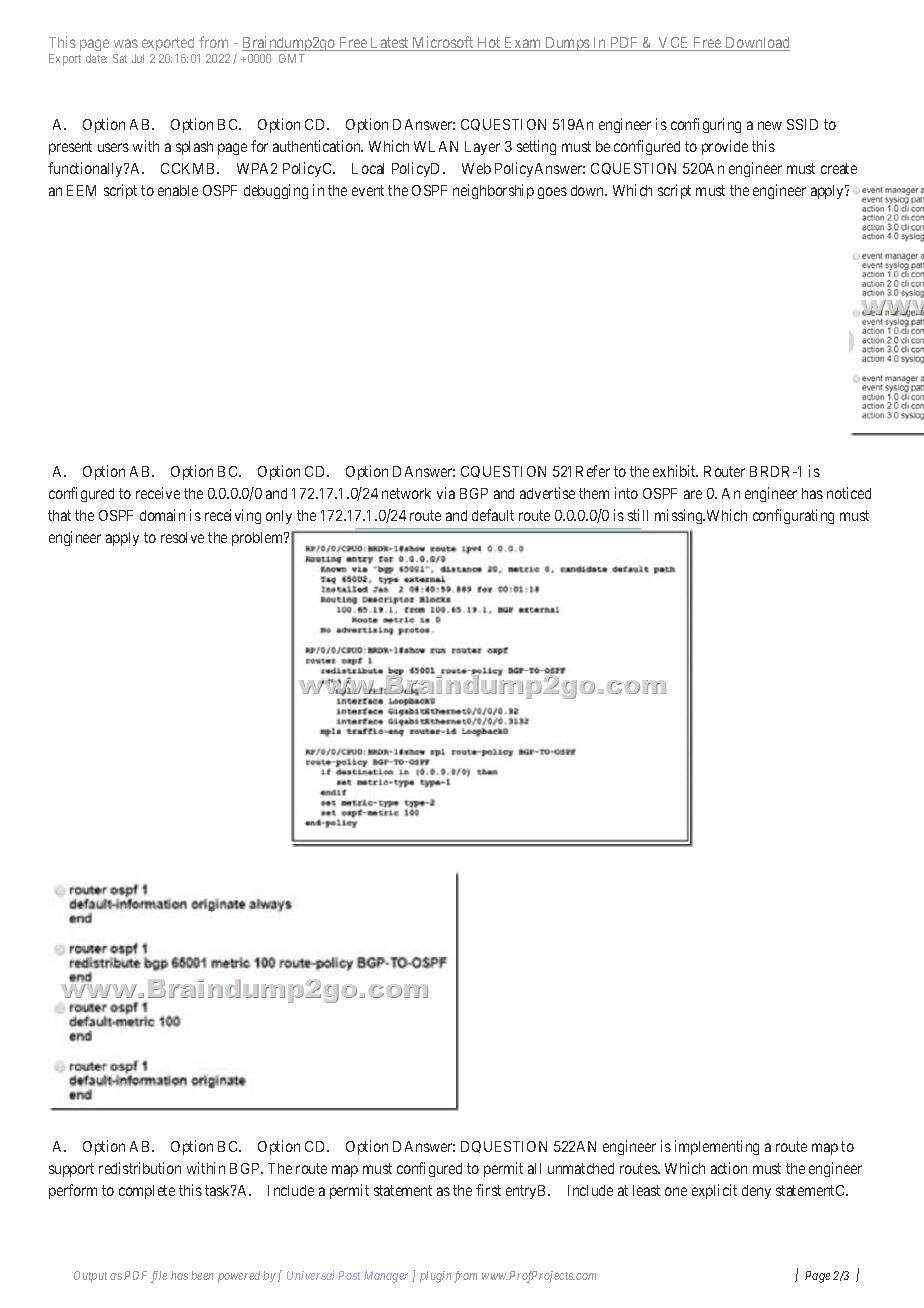 This document has width=924, height=1308. I want to click on new, so click(770, 125).
